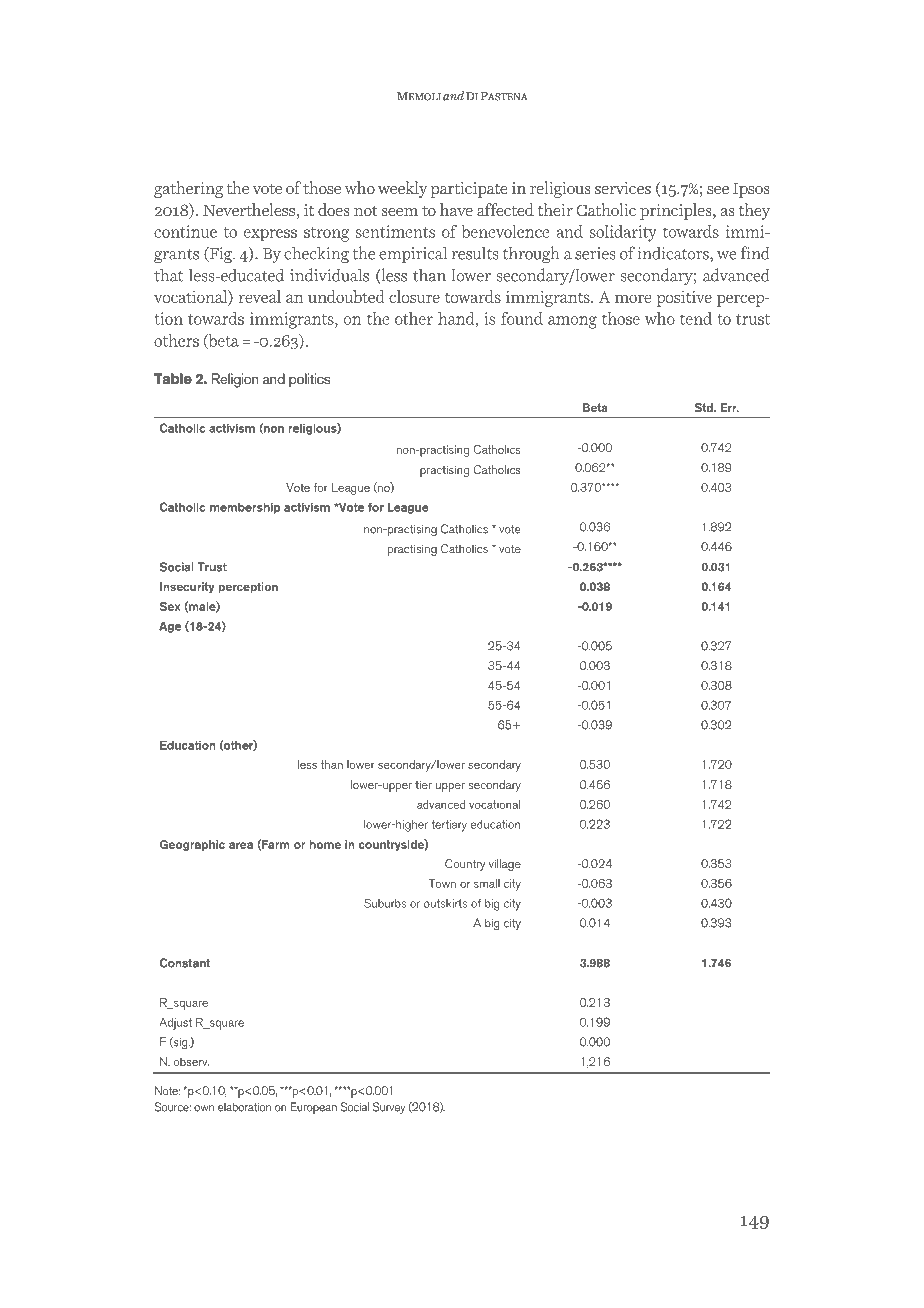 The height and width of the document is (1308, 924). What do you see at coordinates (170, 606) in the document?
I see `Sex` at bounding box center [170, 606].
